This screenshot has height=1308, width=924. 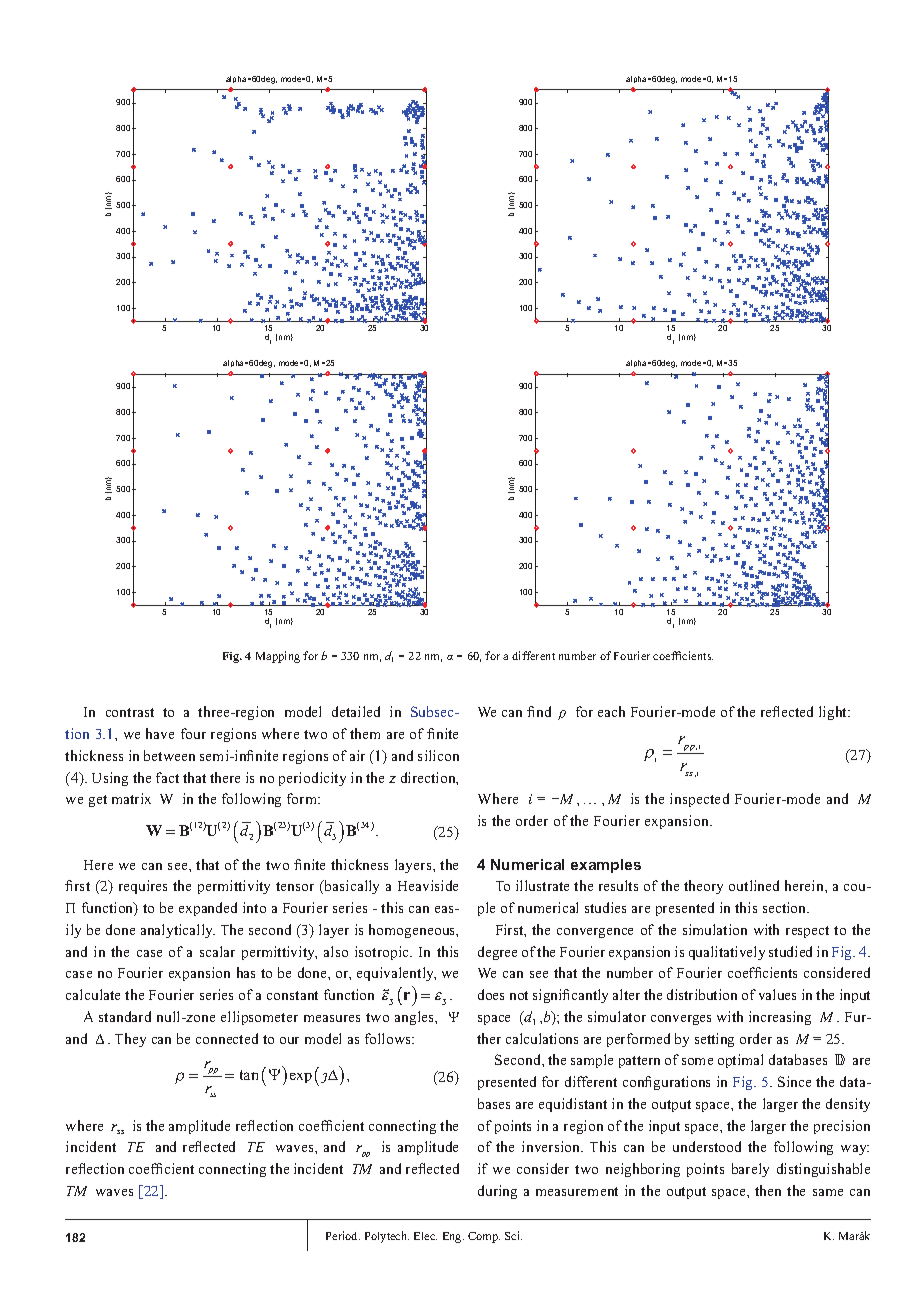 What do you see at coordinates (425, 1236) in the screenshot?
I see `Elec` at bounding box center [425, 1236].
